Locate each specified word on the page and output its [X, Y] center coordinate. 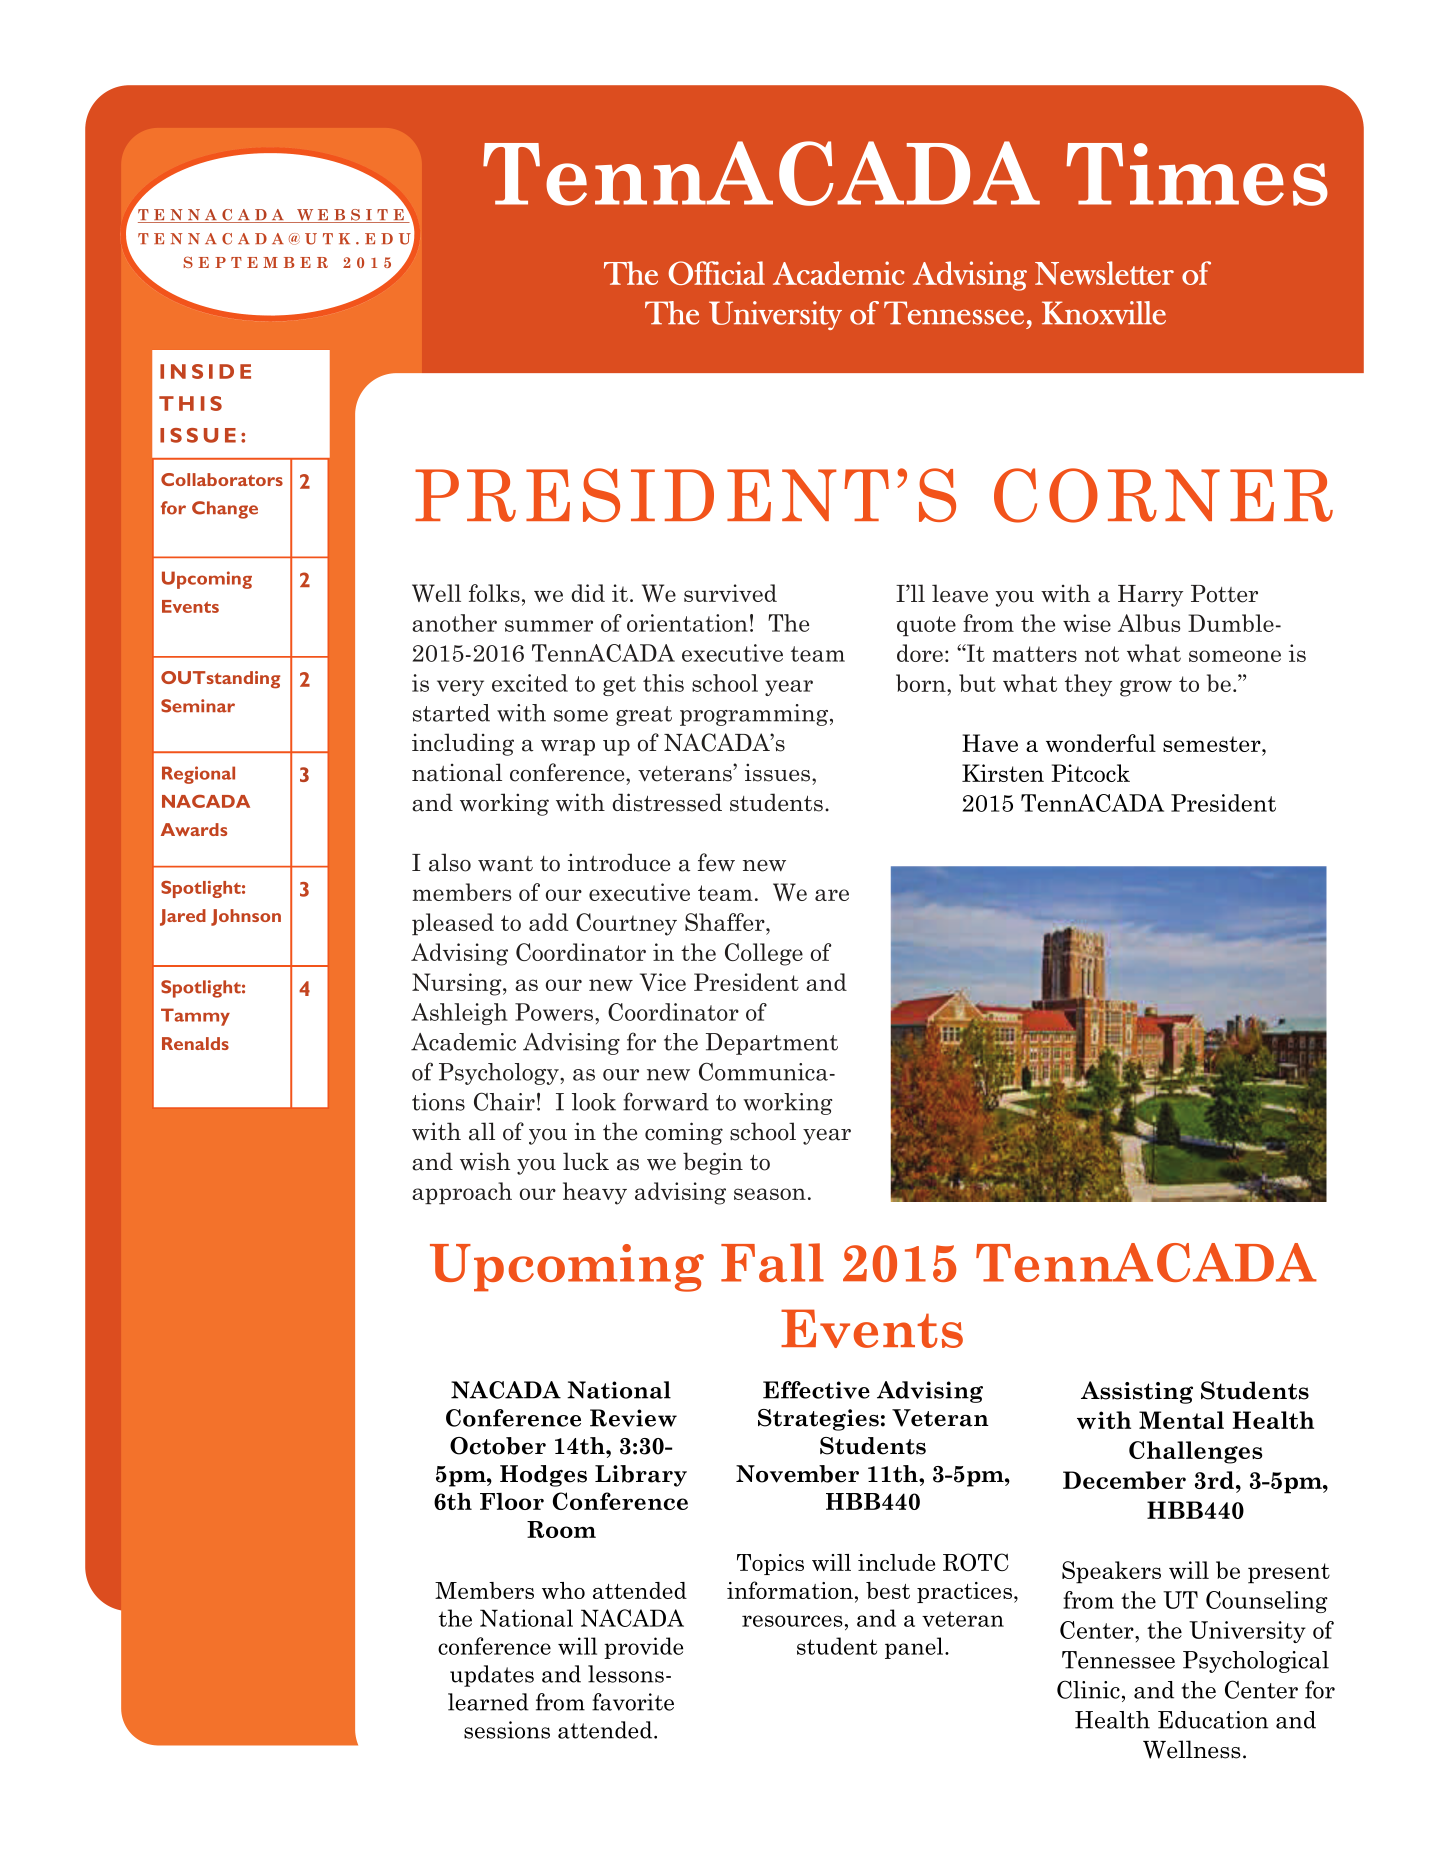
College [764, 954]
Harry [1150, 596]
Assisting [1137, 1392]
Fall [772, 1262]
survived [730, 593]
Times [1197, 174]
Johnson [246, 917]
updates [492, 1676]
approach [462, 1193]
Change [225, 510]
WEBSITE [350, 216]
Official [717, 273]
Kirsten [1003, 773]
